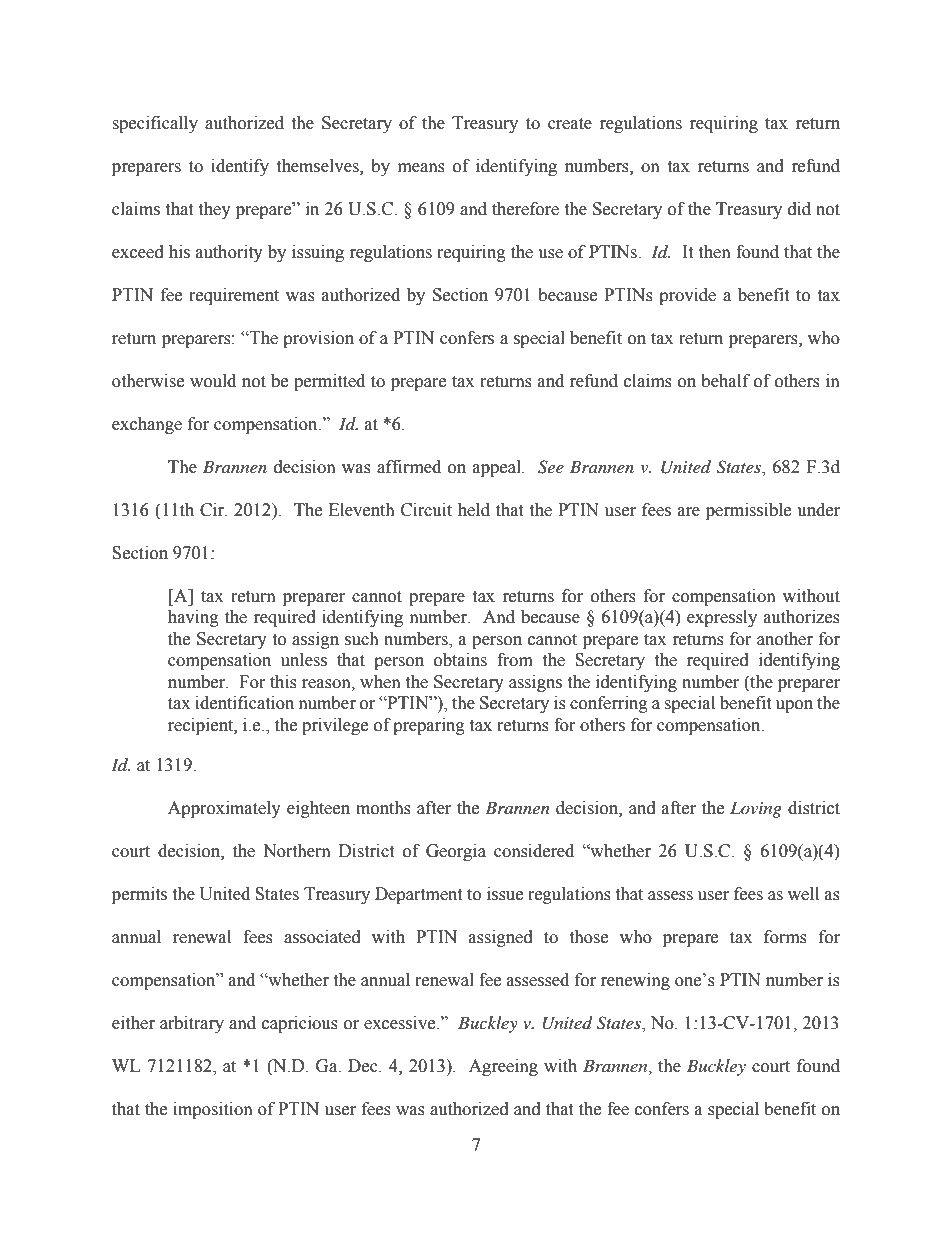 The image size is (952, 1233). What do you see at coordinates (429, 726) in the screenshot?
I see `preparing` at bounding box center [429, 726].
